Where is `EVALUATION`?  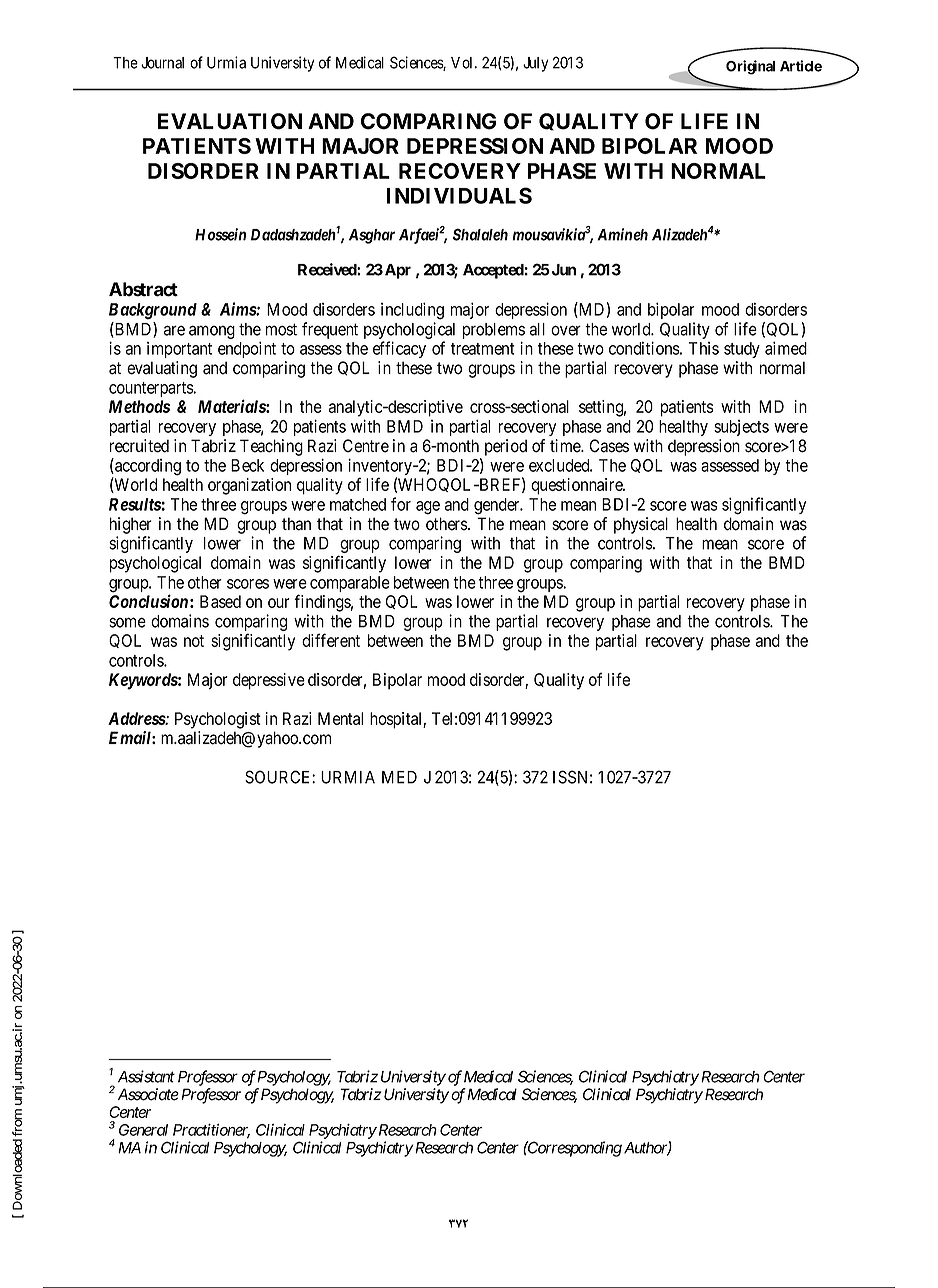 EVALUATION is located at coordinates (230, 121).
